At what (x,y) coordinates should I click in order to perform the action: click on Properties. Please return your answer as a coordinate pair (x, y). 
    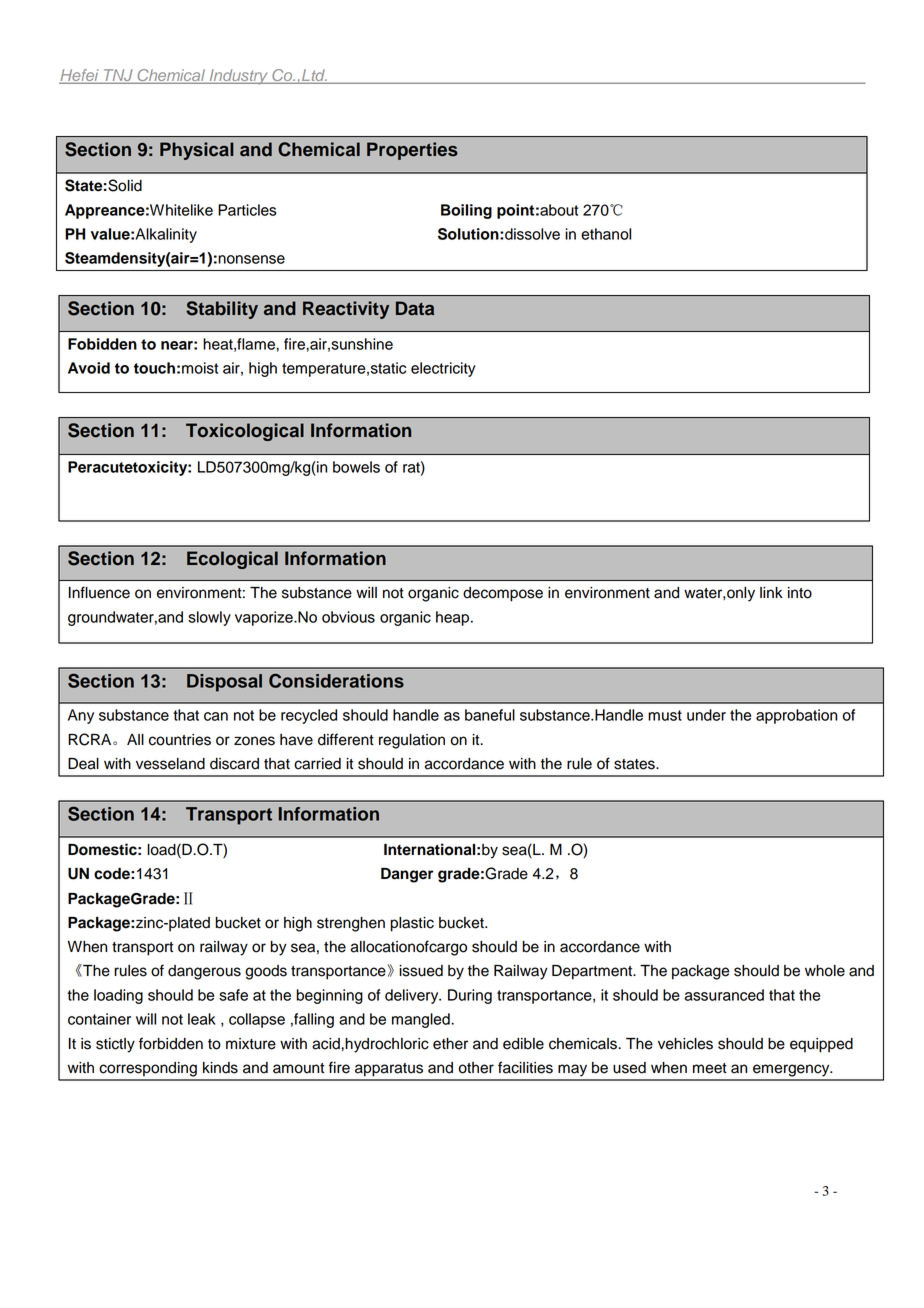
    Looking at the image, I should click on (412, 151).
